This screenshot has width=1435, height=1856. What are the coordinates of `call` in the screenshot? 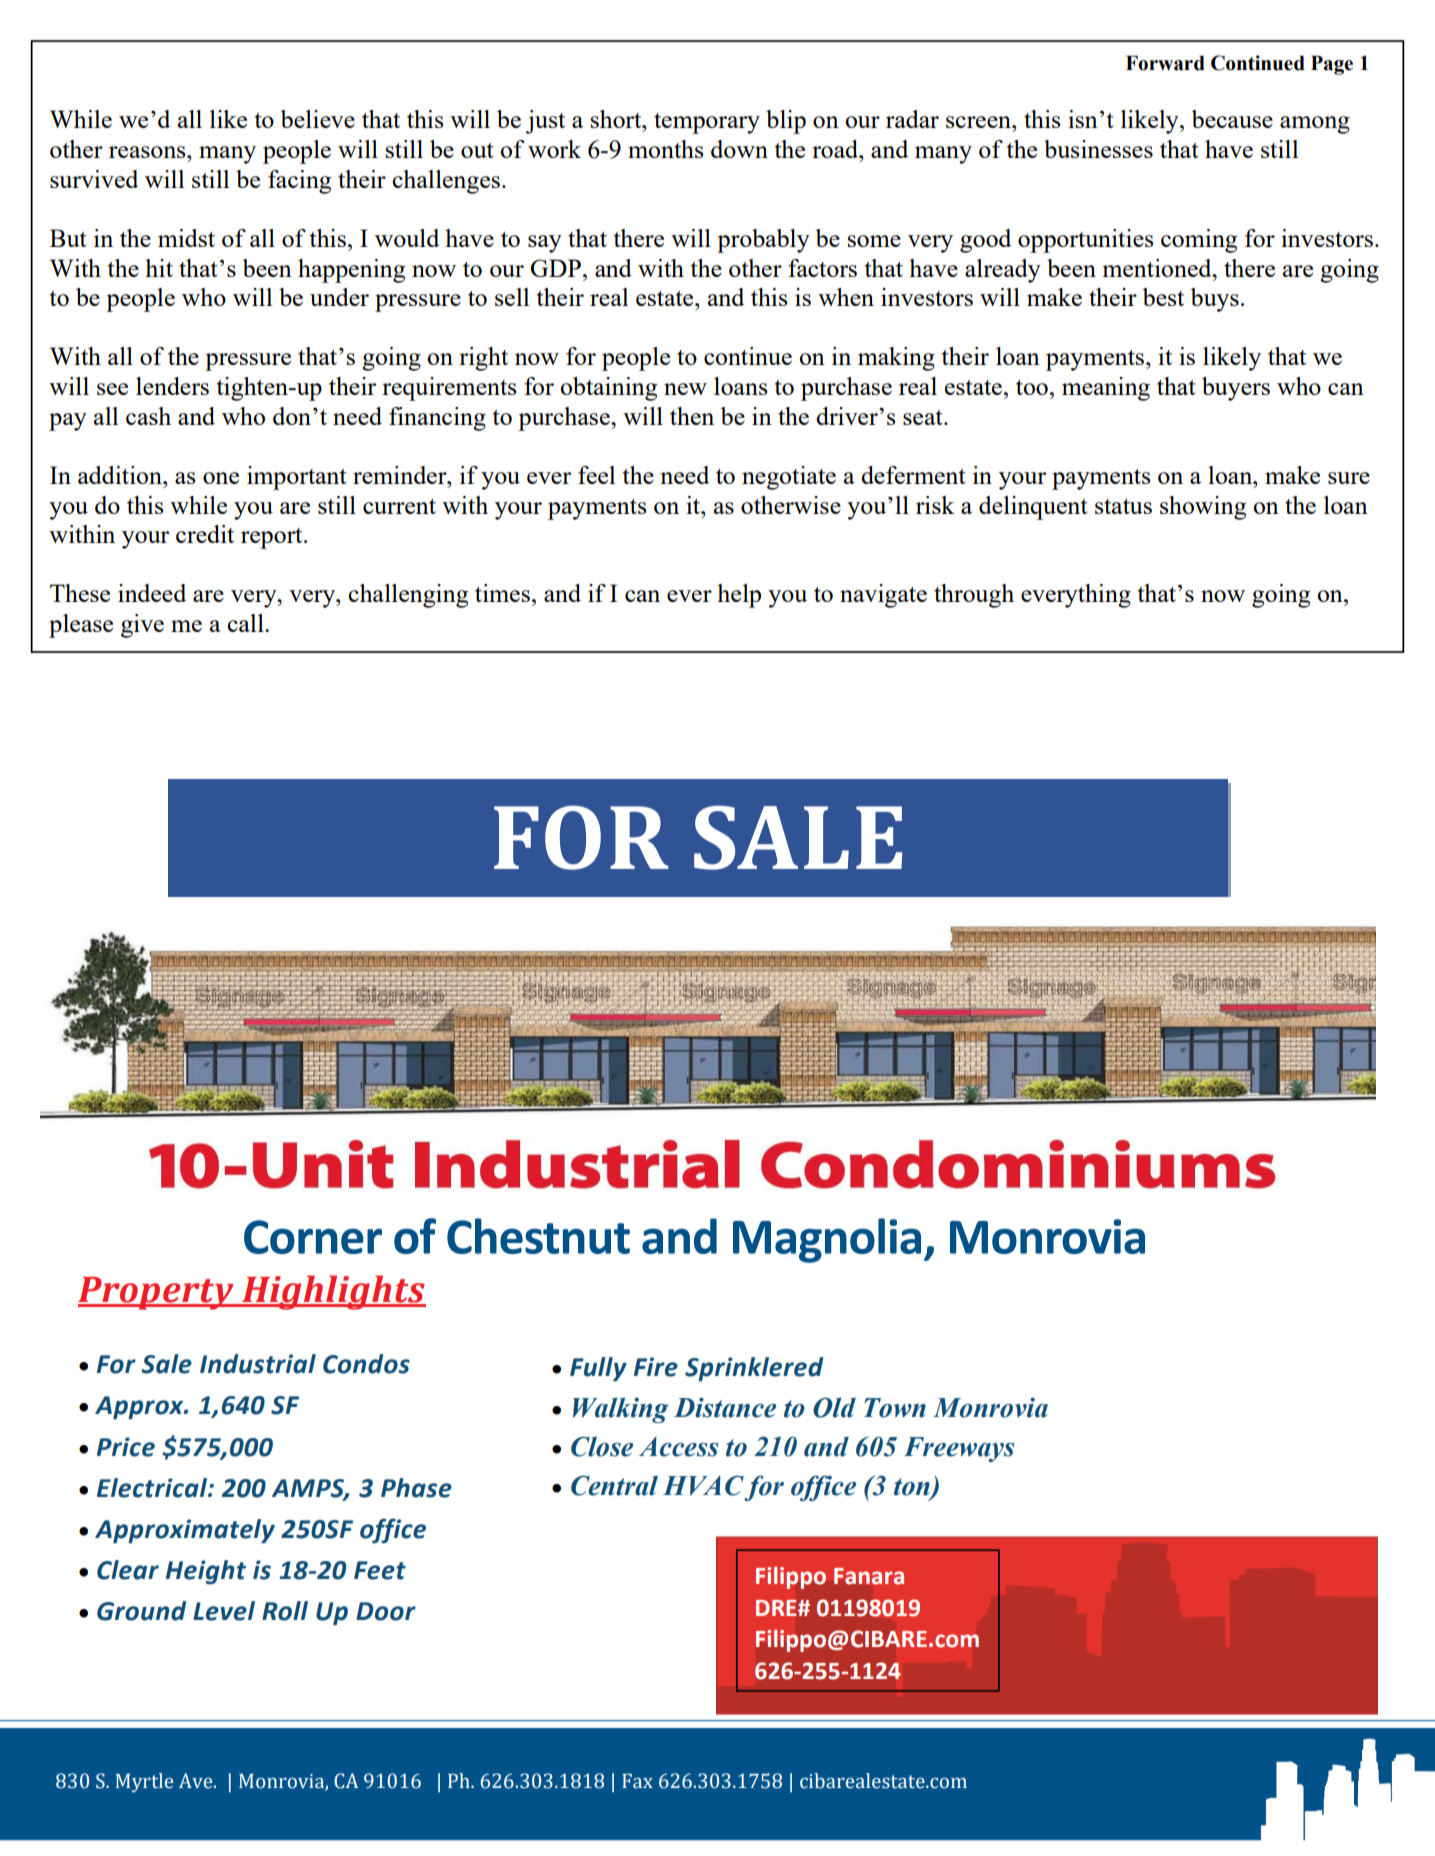 It's located at (246, 623).
